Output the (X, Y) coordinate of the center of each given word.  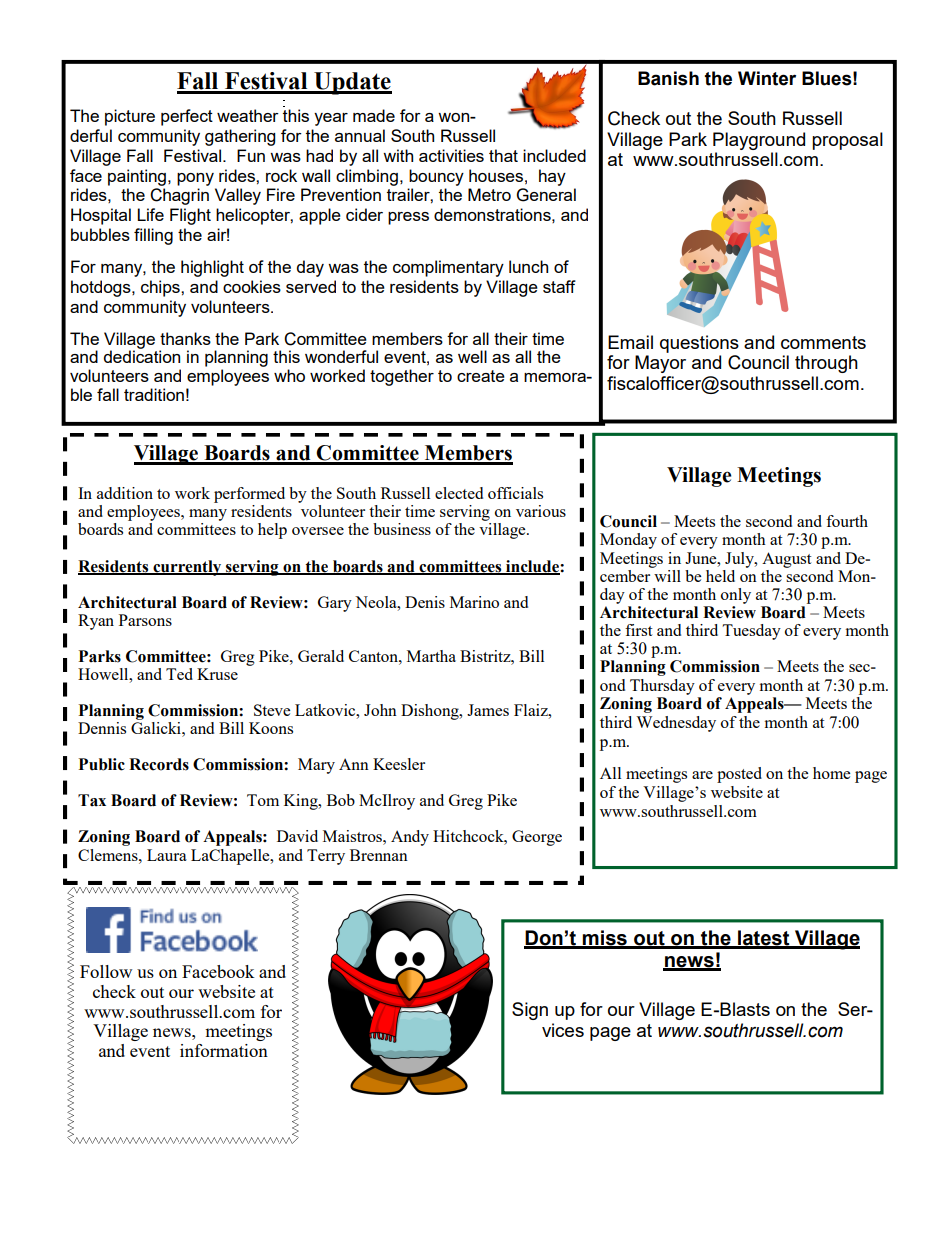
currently (187, 568)
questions (699, 344)
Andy (410, 838)
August (786, 560)
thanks (185, 338)
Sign (530, 1011)
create (481, 376)
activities (451, 155)
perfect (187, 117)
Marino (474, 602)
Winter (767, 78)
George (537, 838)
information (224, 1050)
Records (159, 764)
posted (739, 775)
